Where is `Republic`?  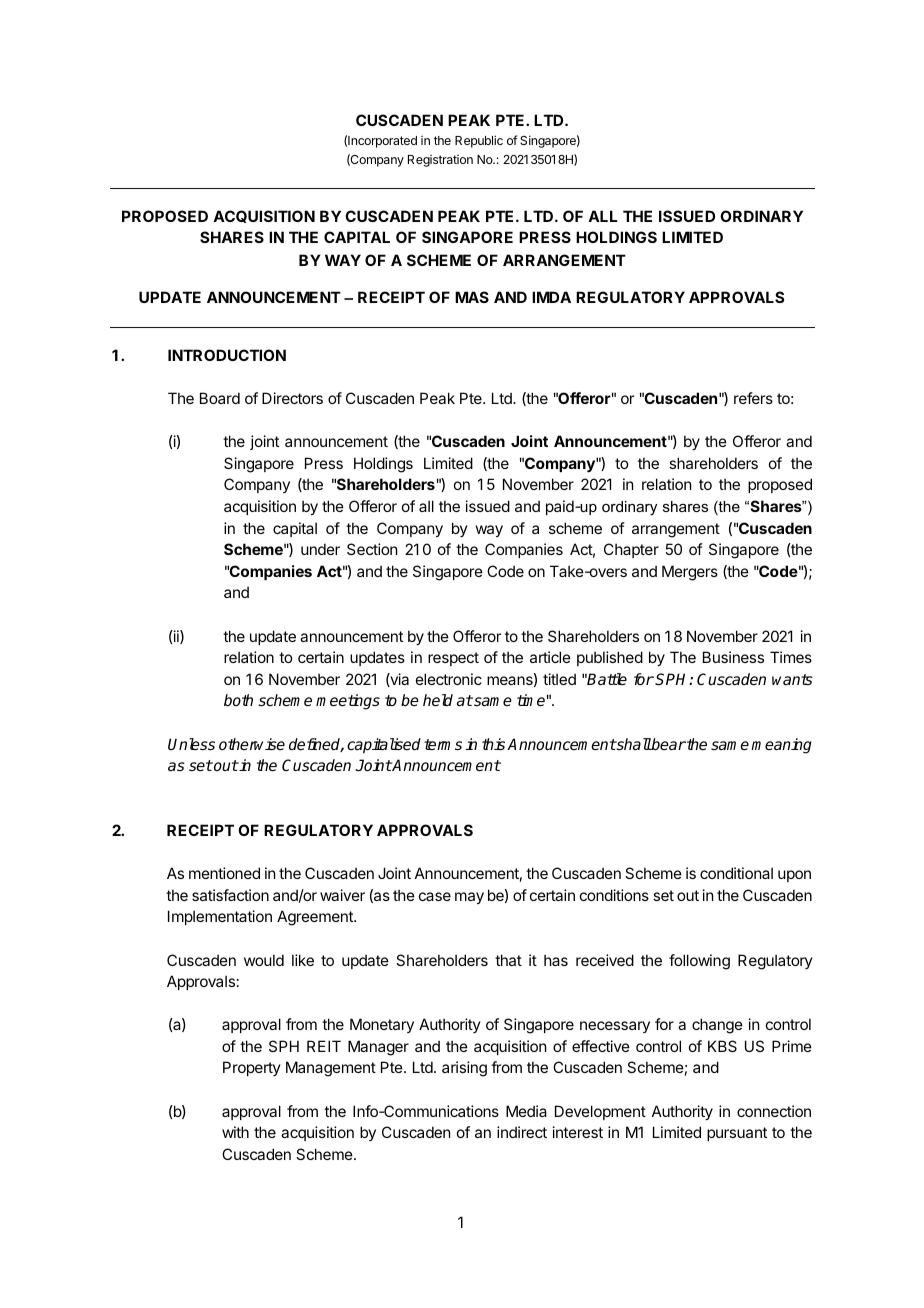 Republic is located at coordinates (479, 141).
